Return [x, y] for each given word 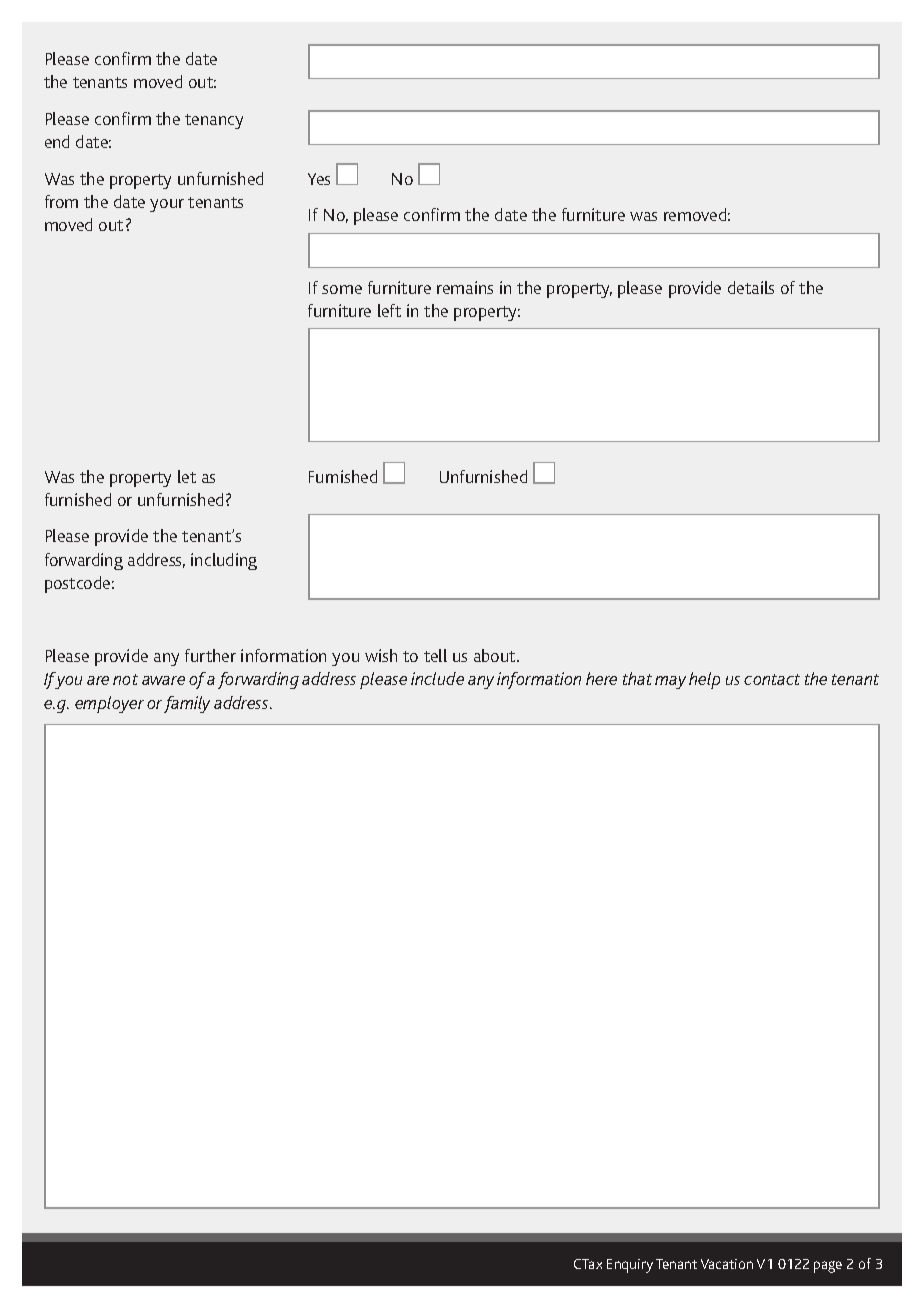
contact [772, 679]
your [167, 205]
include [437, 678]
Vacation [727, 1264]
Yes [319, 179]
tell [435, 655]
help [704, 680]
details [751, 287]
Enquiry [630, 1266]
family [187, 704]
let [187, 476]
